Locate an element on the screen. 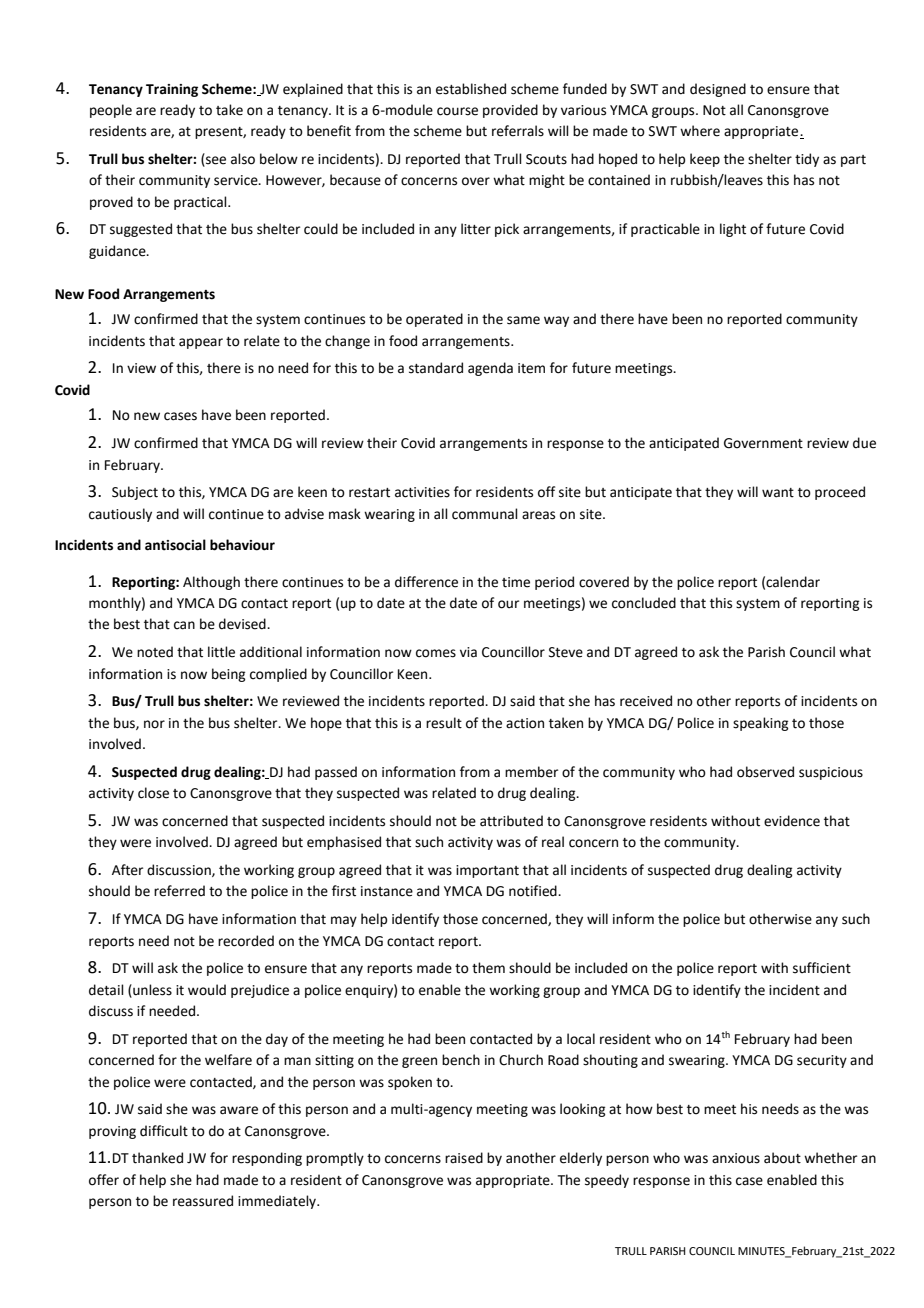 Image resolution: width=924 pixels, height=1308 pixels. via is located at coordinates (468, 652).
